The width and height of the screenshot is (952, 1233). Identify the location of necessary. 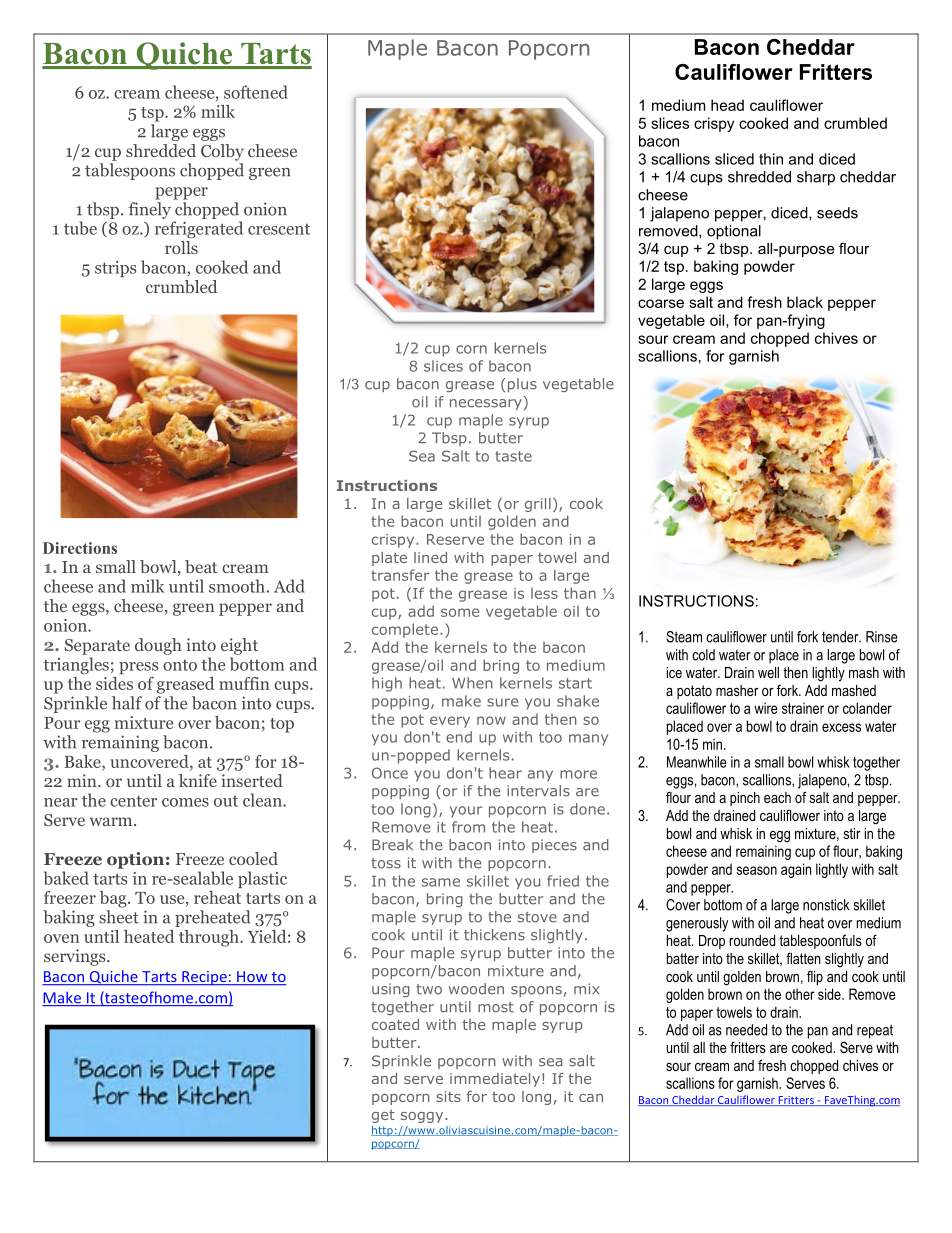
(486, 404).
